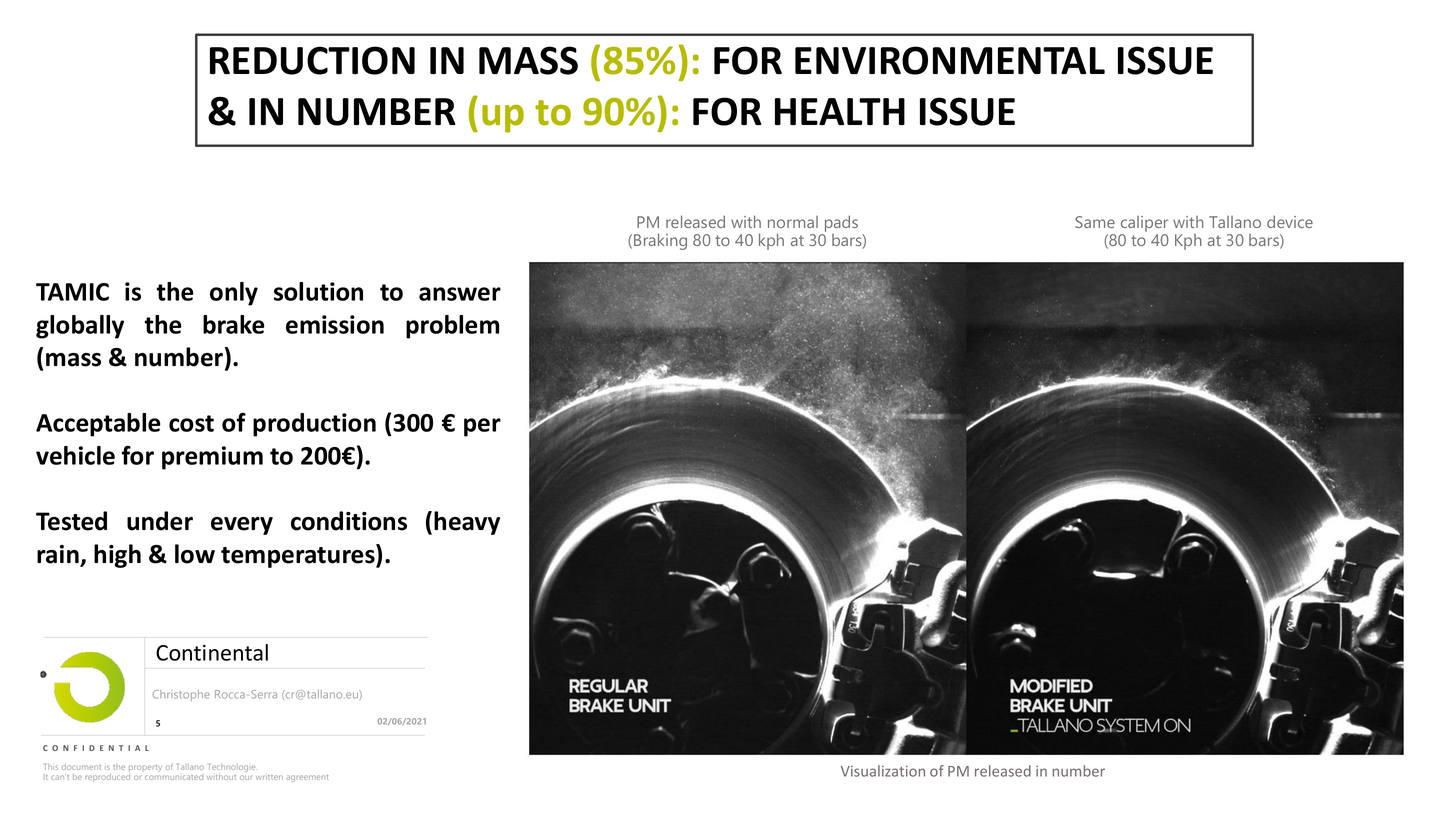  What do you see at coordinates (950, 60) in the document?
I see `ENVIRONMENTAL` at bounding box center [950, 60].
